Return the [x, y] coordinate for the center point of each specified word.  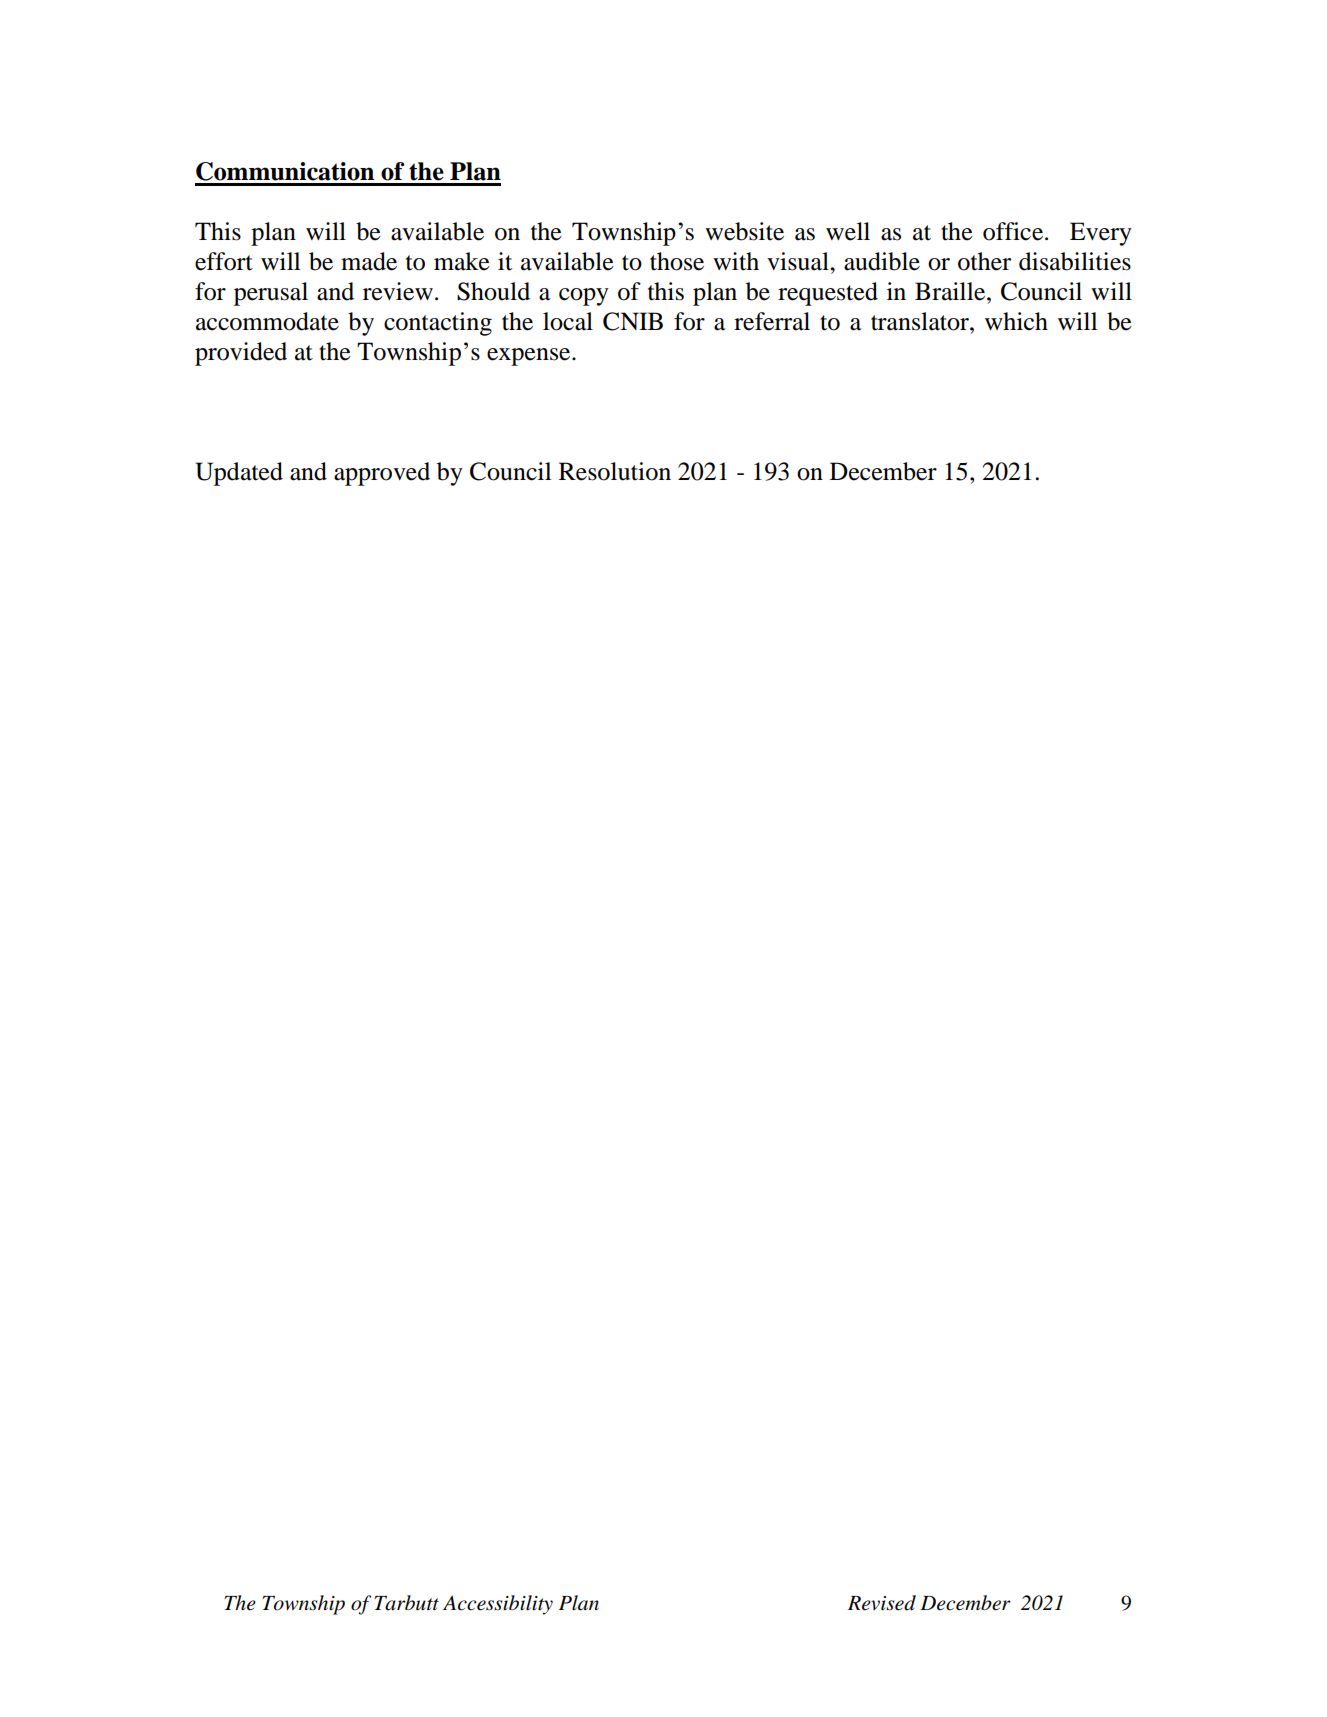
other [984, 261]
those [677, 261]
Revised [882, 1603]
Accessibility [498, 1605]
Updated [239, 474]
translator [921, 321]
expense [530, 357]
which [1016, 321]
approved [382, 474]
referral [772, 321]
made [369, 261]
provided [241, 354]
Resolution [615, 471]
